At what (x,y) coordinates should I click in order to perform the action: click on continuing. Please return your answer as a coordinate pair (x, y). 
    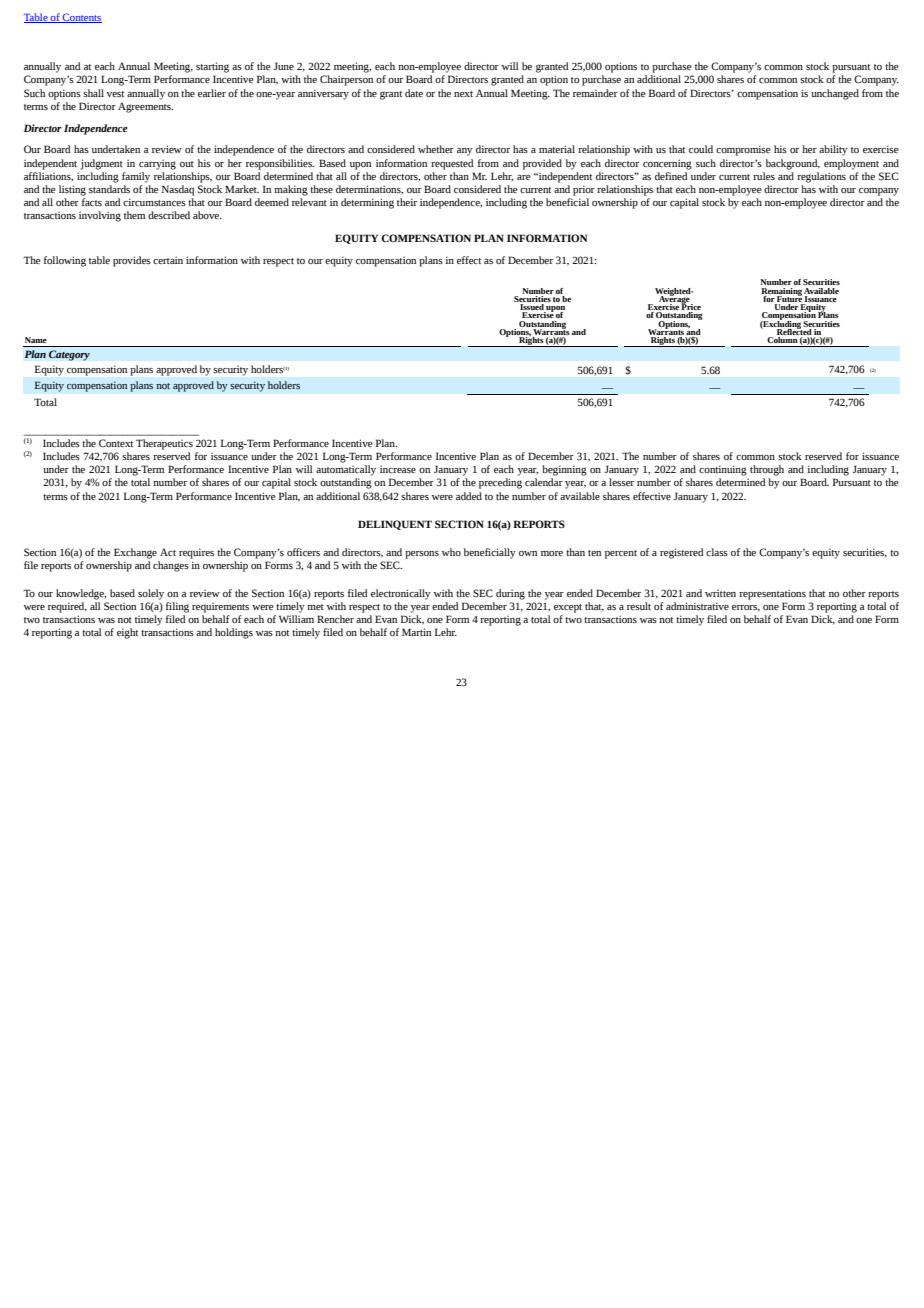
    Looking at the image, I should click on (723, 470).
